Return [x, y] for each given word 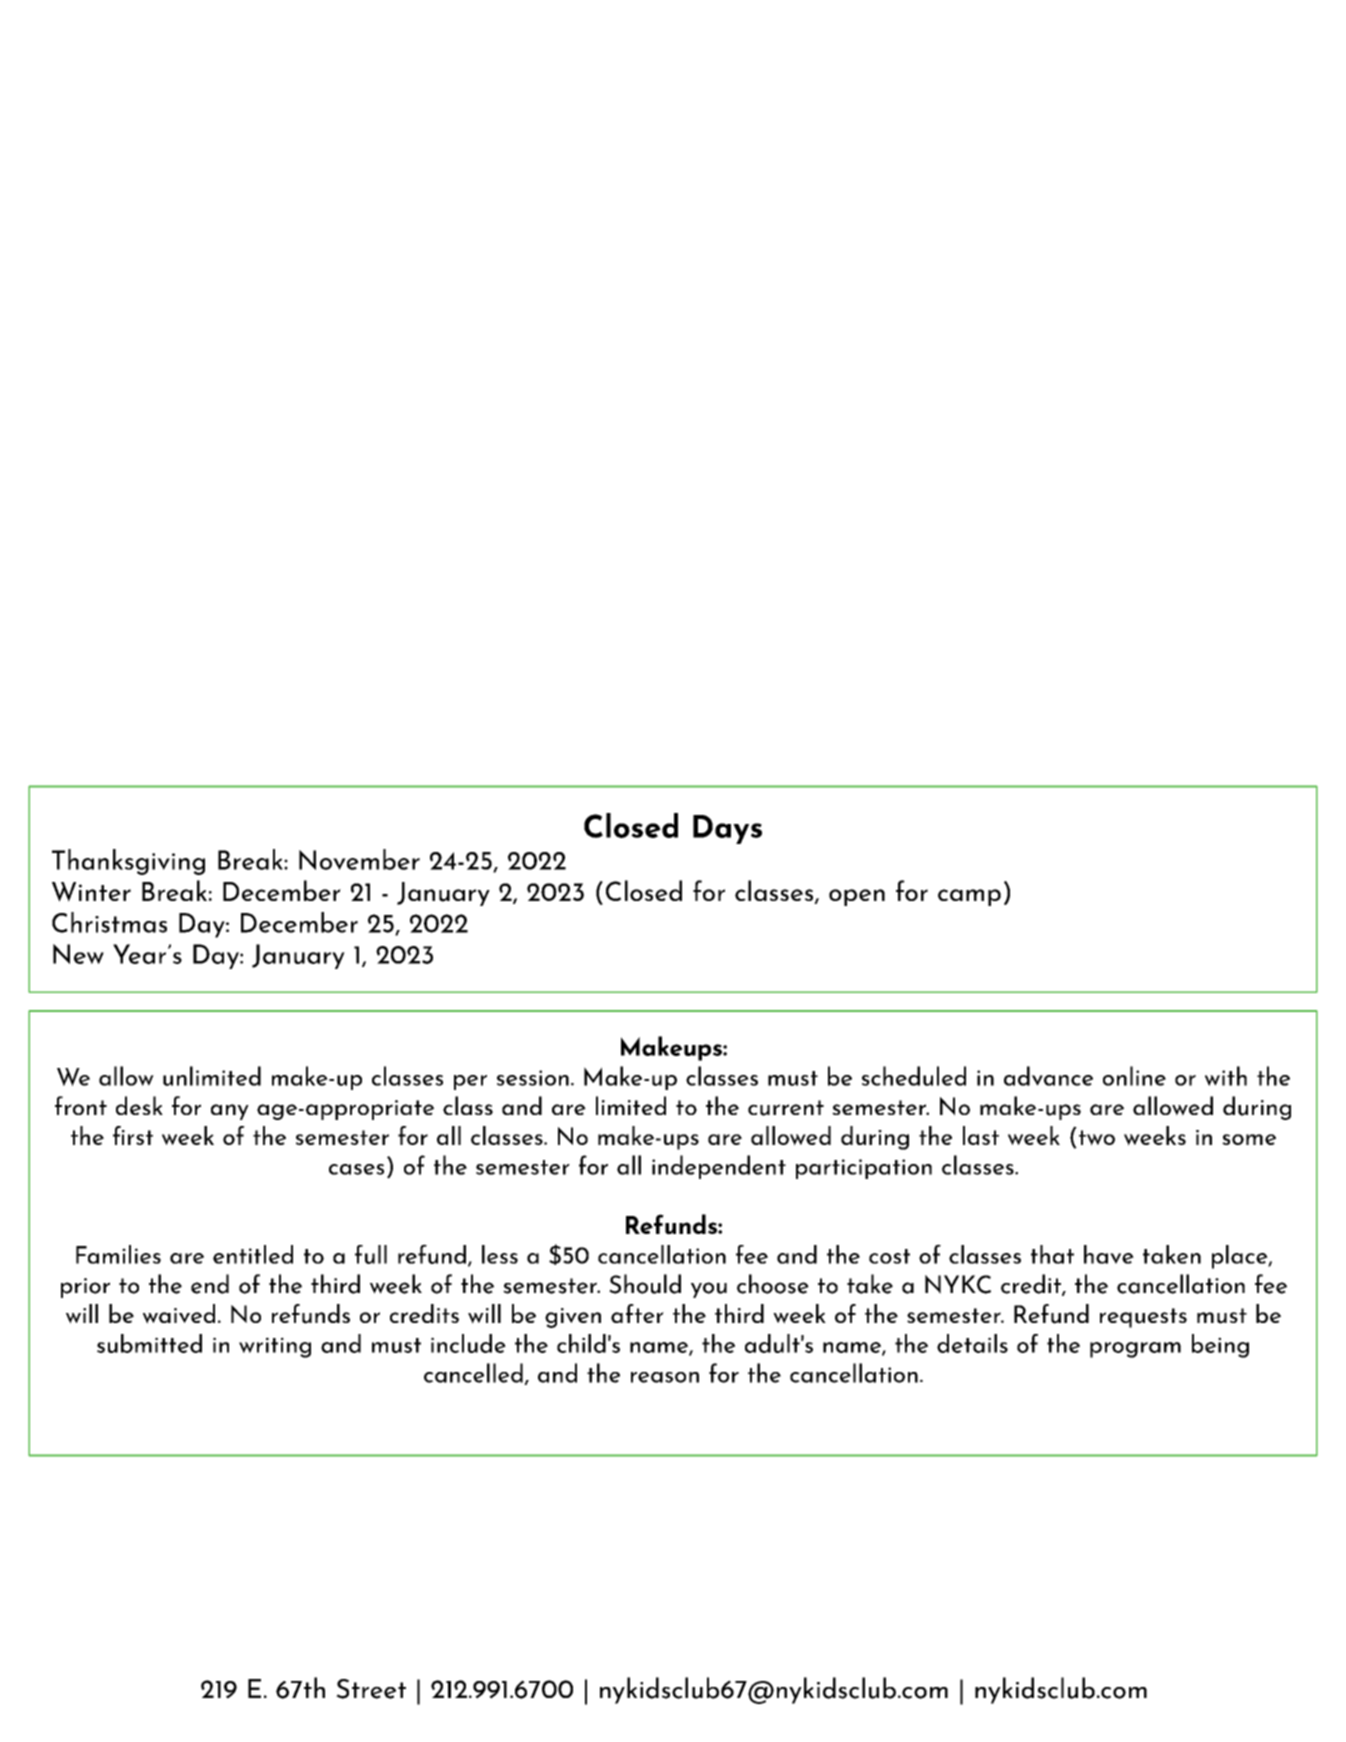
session [533, 1078]
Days [727, 829]
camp [969, 897]
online [1134, 1076]
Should [645, 1284]
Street [371, 1689]
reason [665, 1377]
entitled [253, 1254]
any [230, 1112]
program [1135, 1350]
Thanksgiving [128, 862]
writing [275, 1347]
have [1109, 1254]
